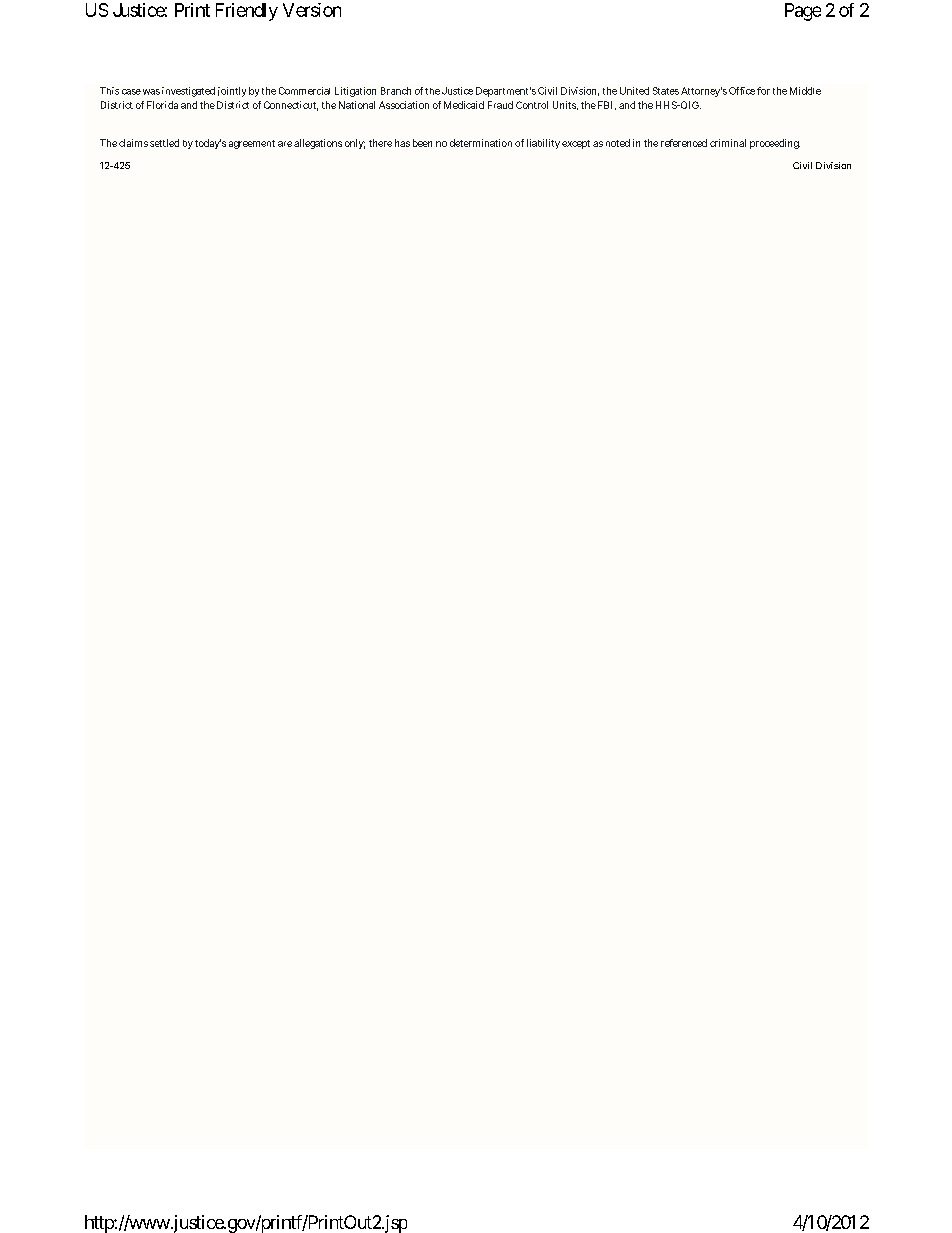  I want to click on Friendly, so click(247, 12).
